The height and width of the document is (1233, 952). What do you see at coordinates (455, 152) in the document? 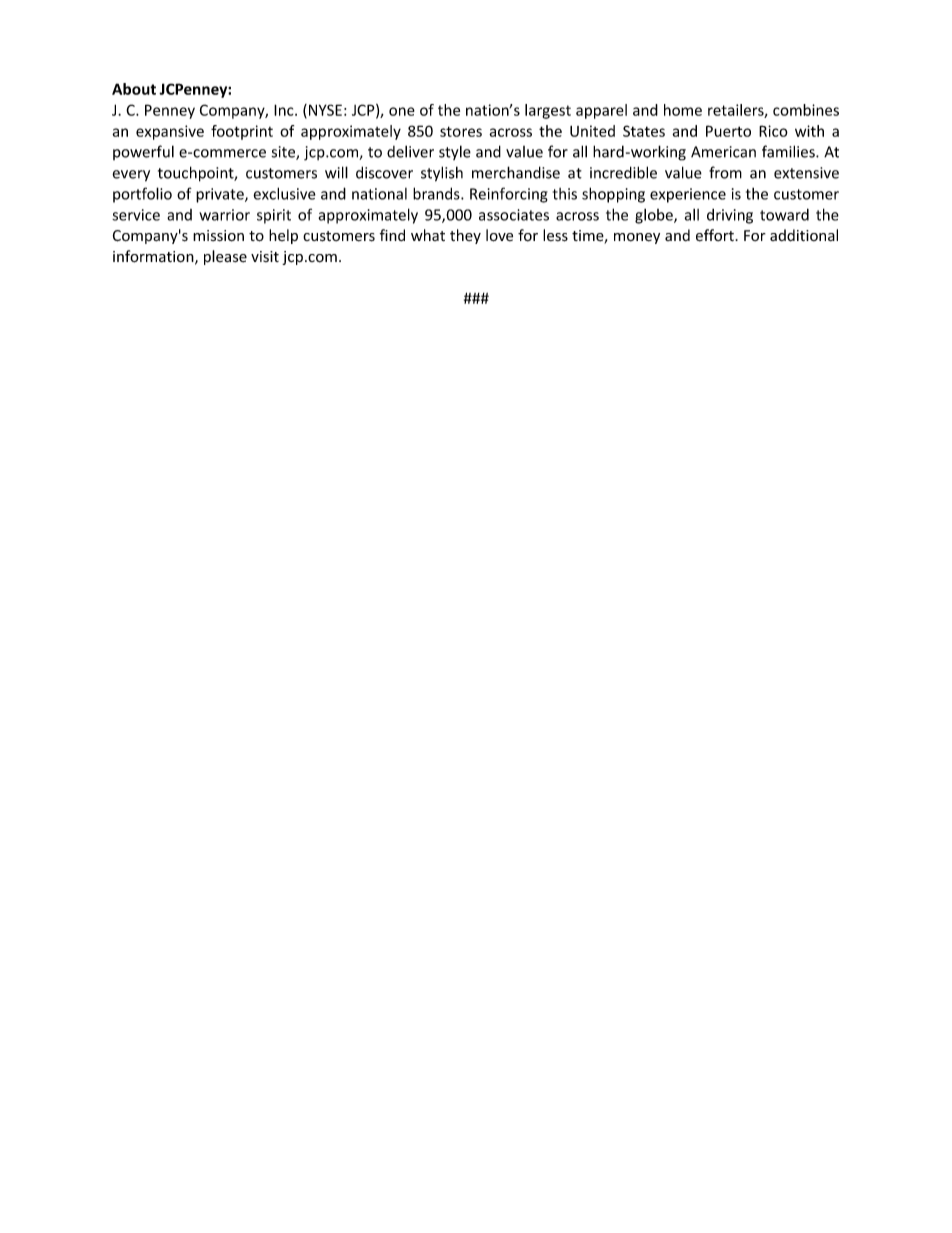
I see `style` at bounding box center [455, 152].
